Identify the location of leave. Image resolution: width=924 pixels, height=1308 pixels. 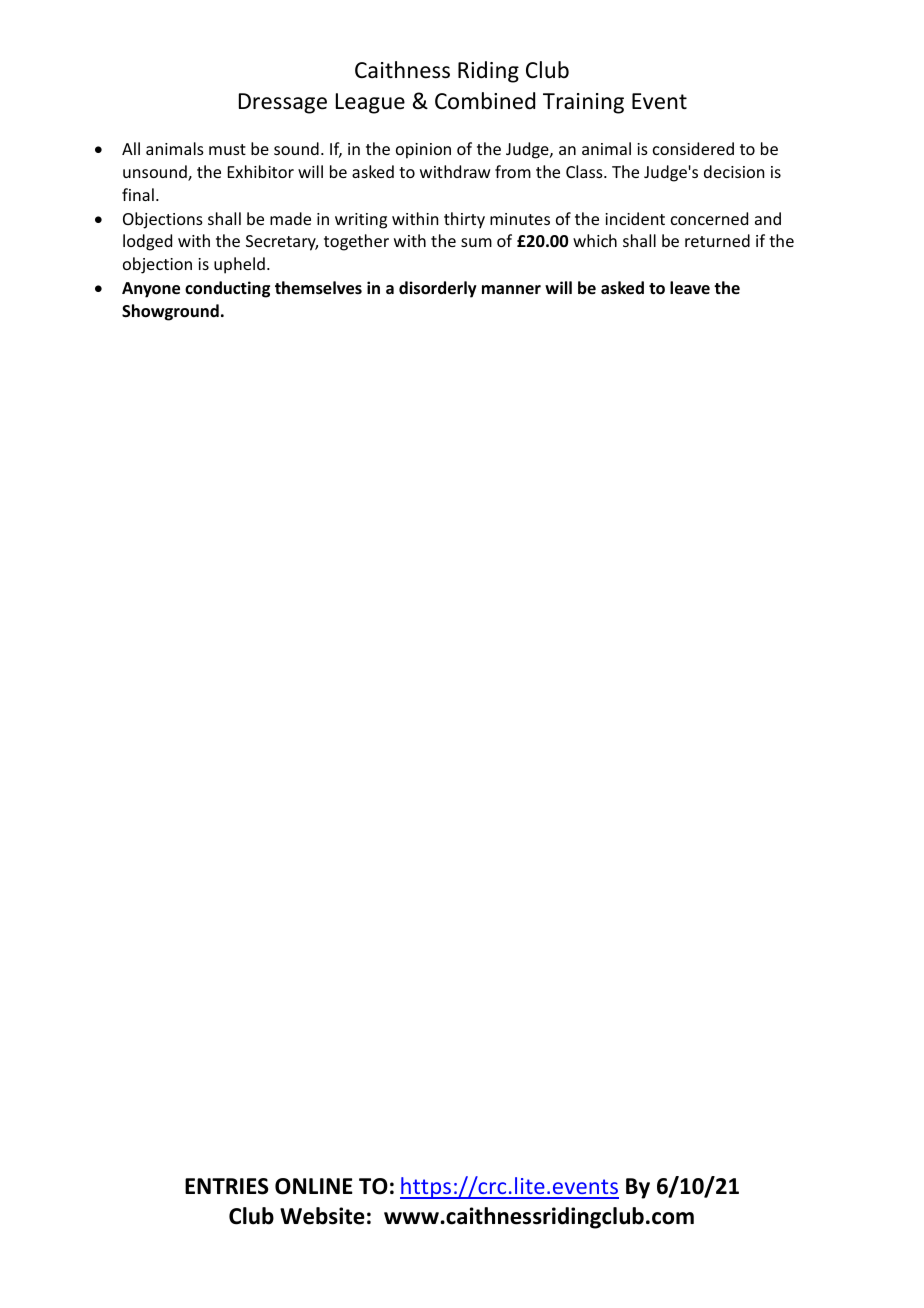
(690, 288).
